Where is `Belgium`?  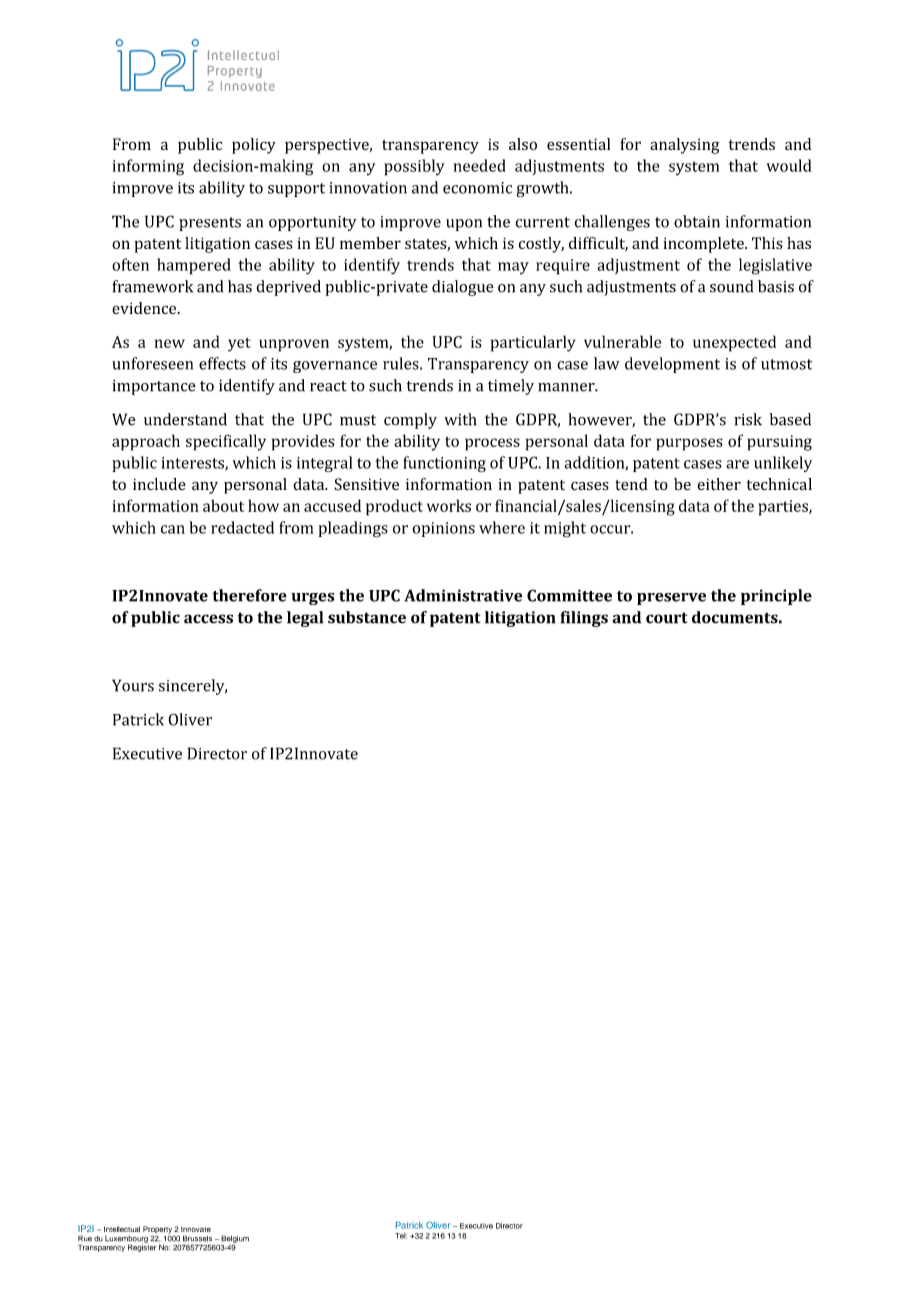
Belgium is located at coordinates (235, 1240).
